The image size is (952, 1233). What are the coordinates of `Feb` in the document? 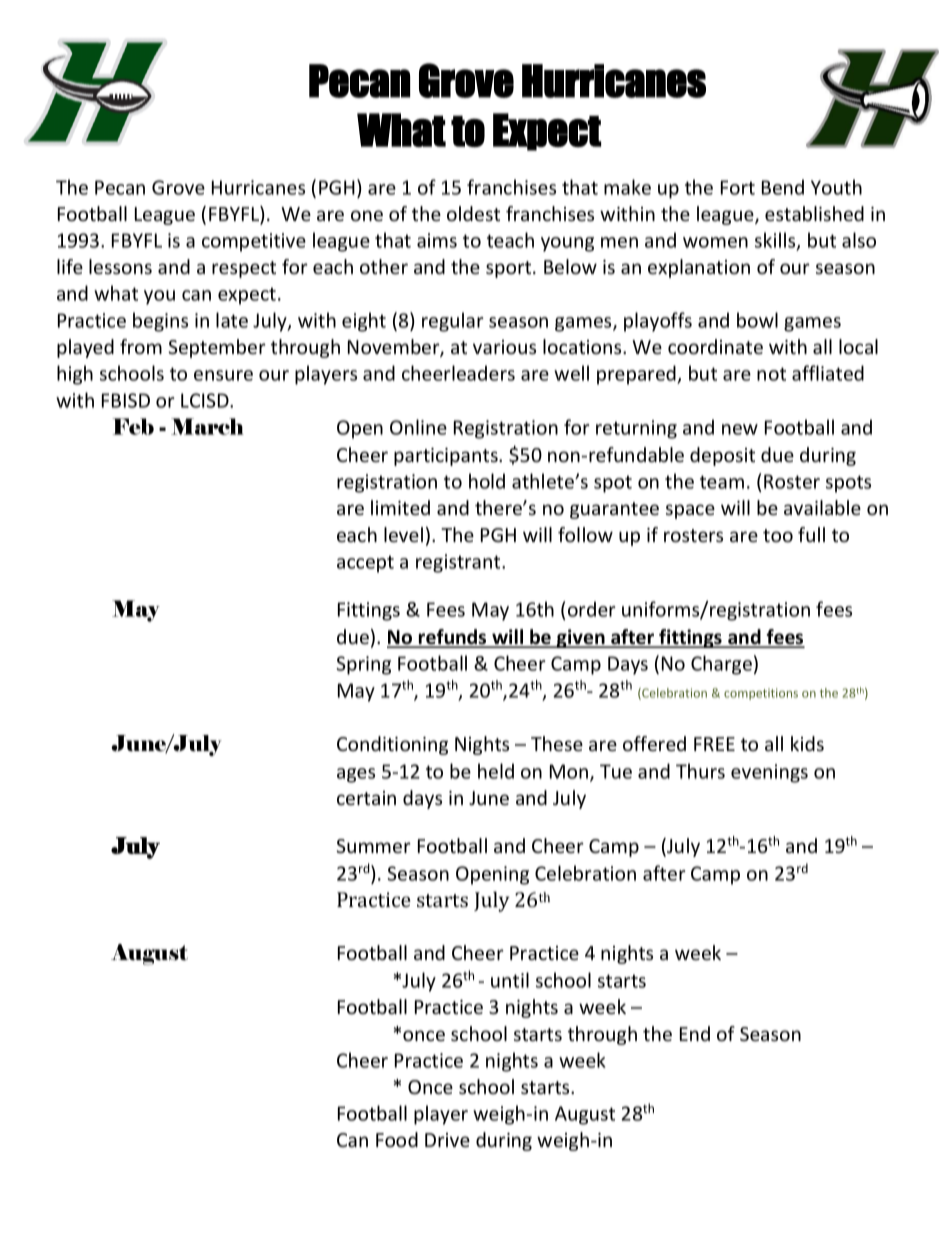 It's located at (133, 426).
